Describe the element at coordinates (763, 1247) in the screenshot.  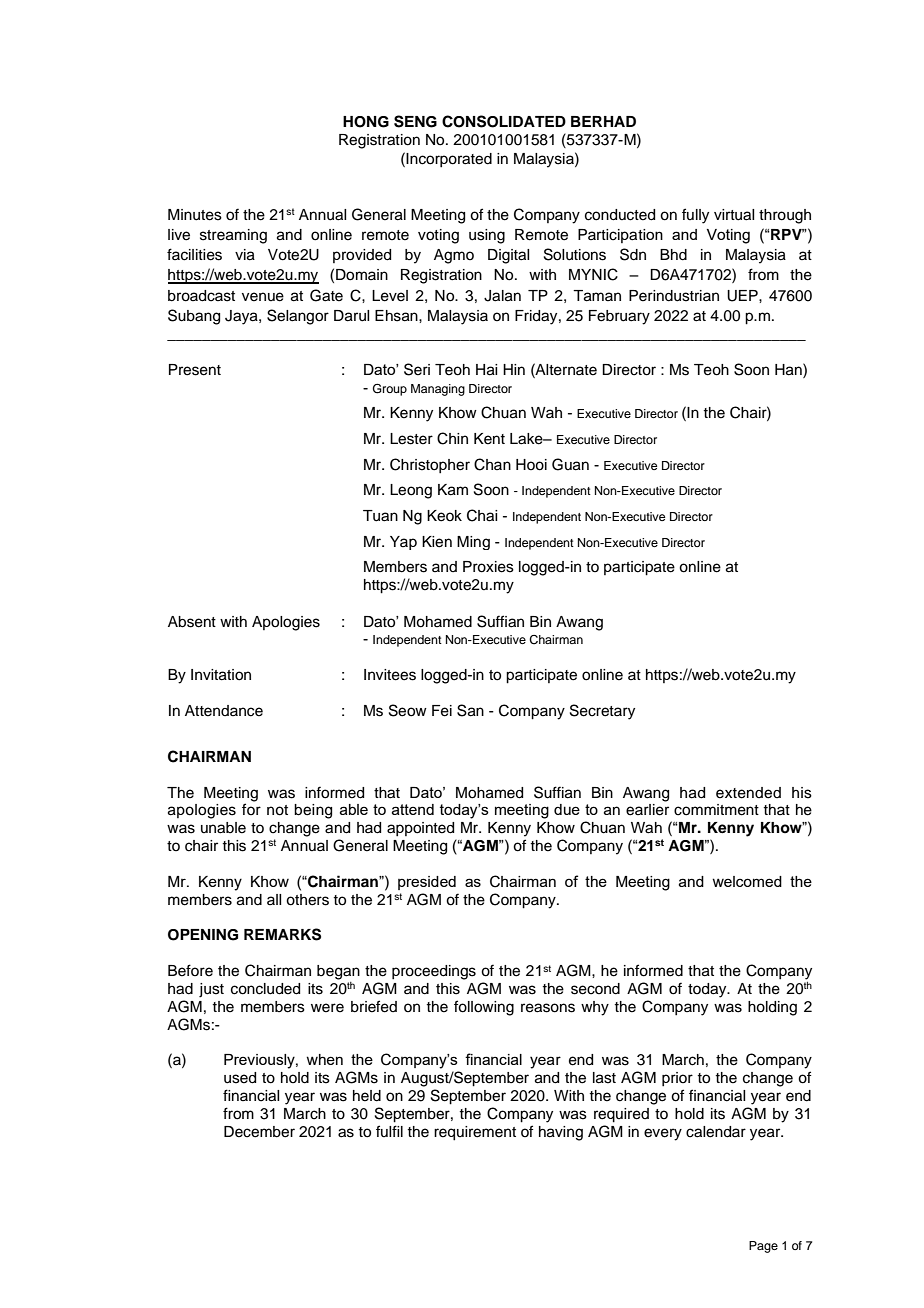
I see `Page` at that location.
